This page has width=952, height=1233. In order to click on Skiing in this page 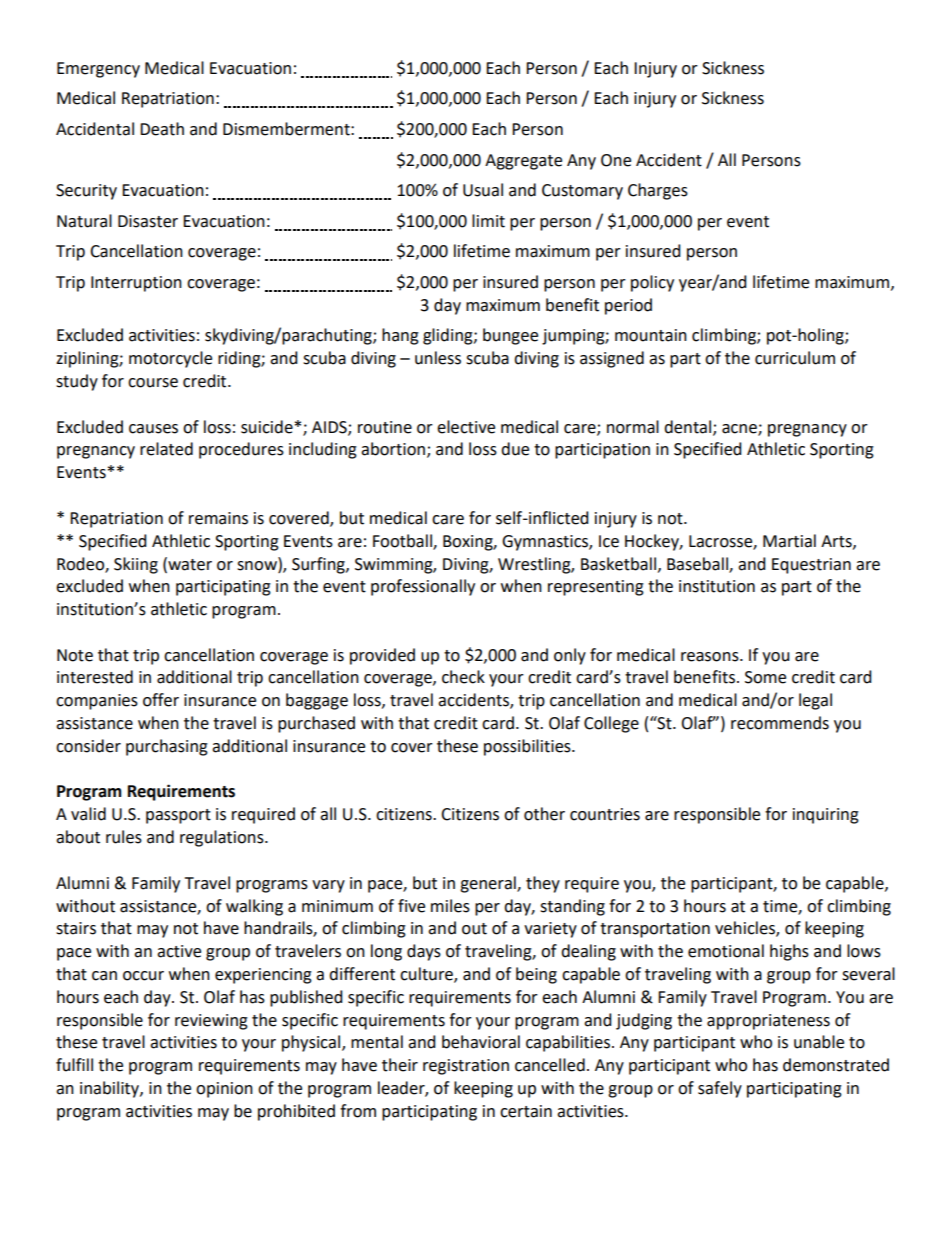, I will do `click(136, 565)`.
